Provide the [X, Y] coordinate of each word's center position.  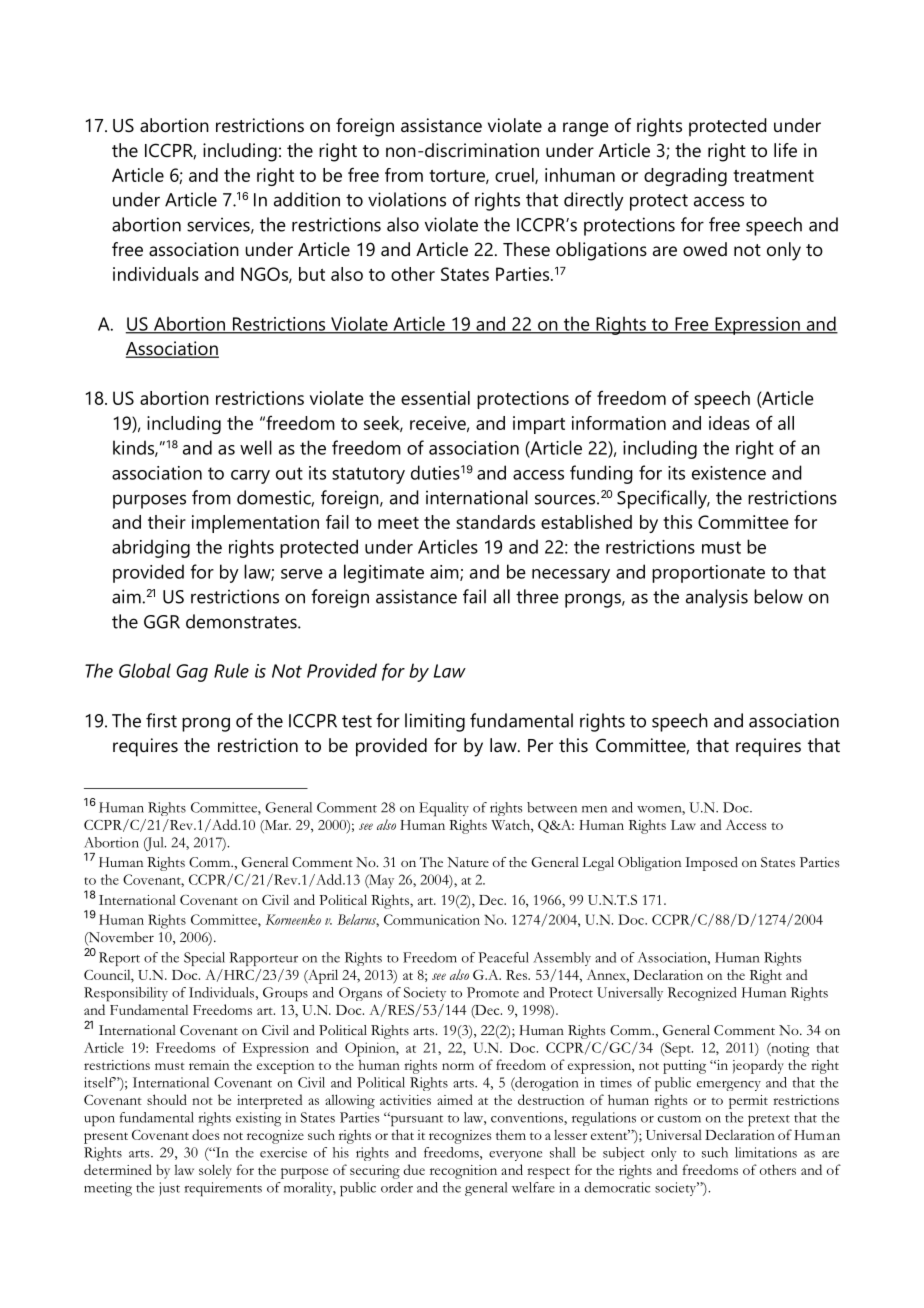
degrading [685, 177]
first [161, 720]
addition [307, 199]
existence [729, 473]
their [167, 522]
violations [407, 199]
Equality [444, 809]
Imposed [711, 864]
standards [495, 522]
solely [215, 1171]
